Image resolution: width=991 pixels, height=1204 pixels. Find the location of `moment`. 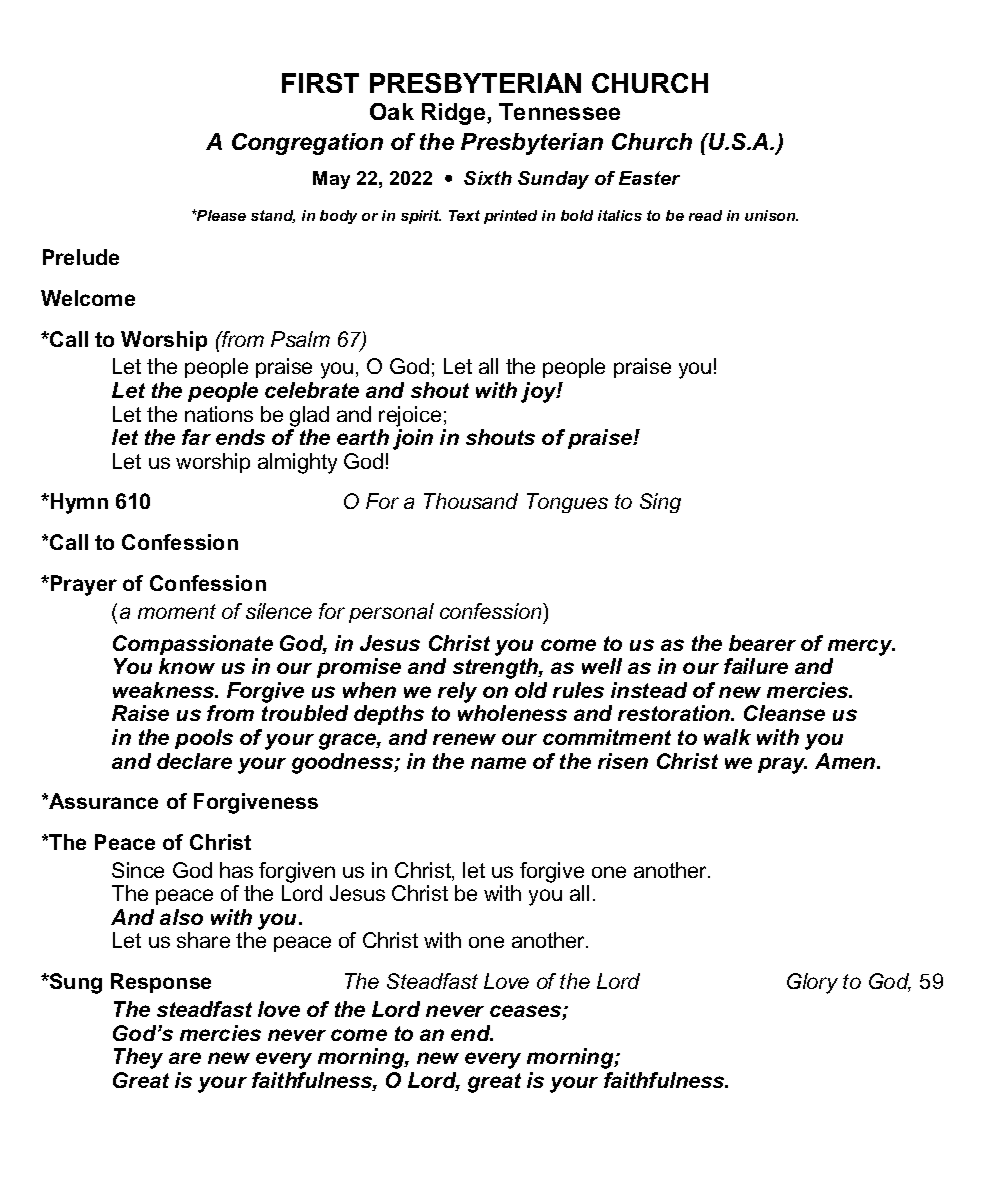

moment is located at coordinates (177, 611).
